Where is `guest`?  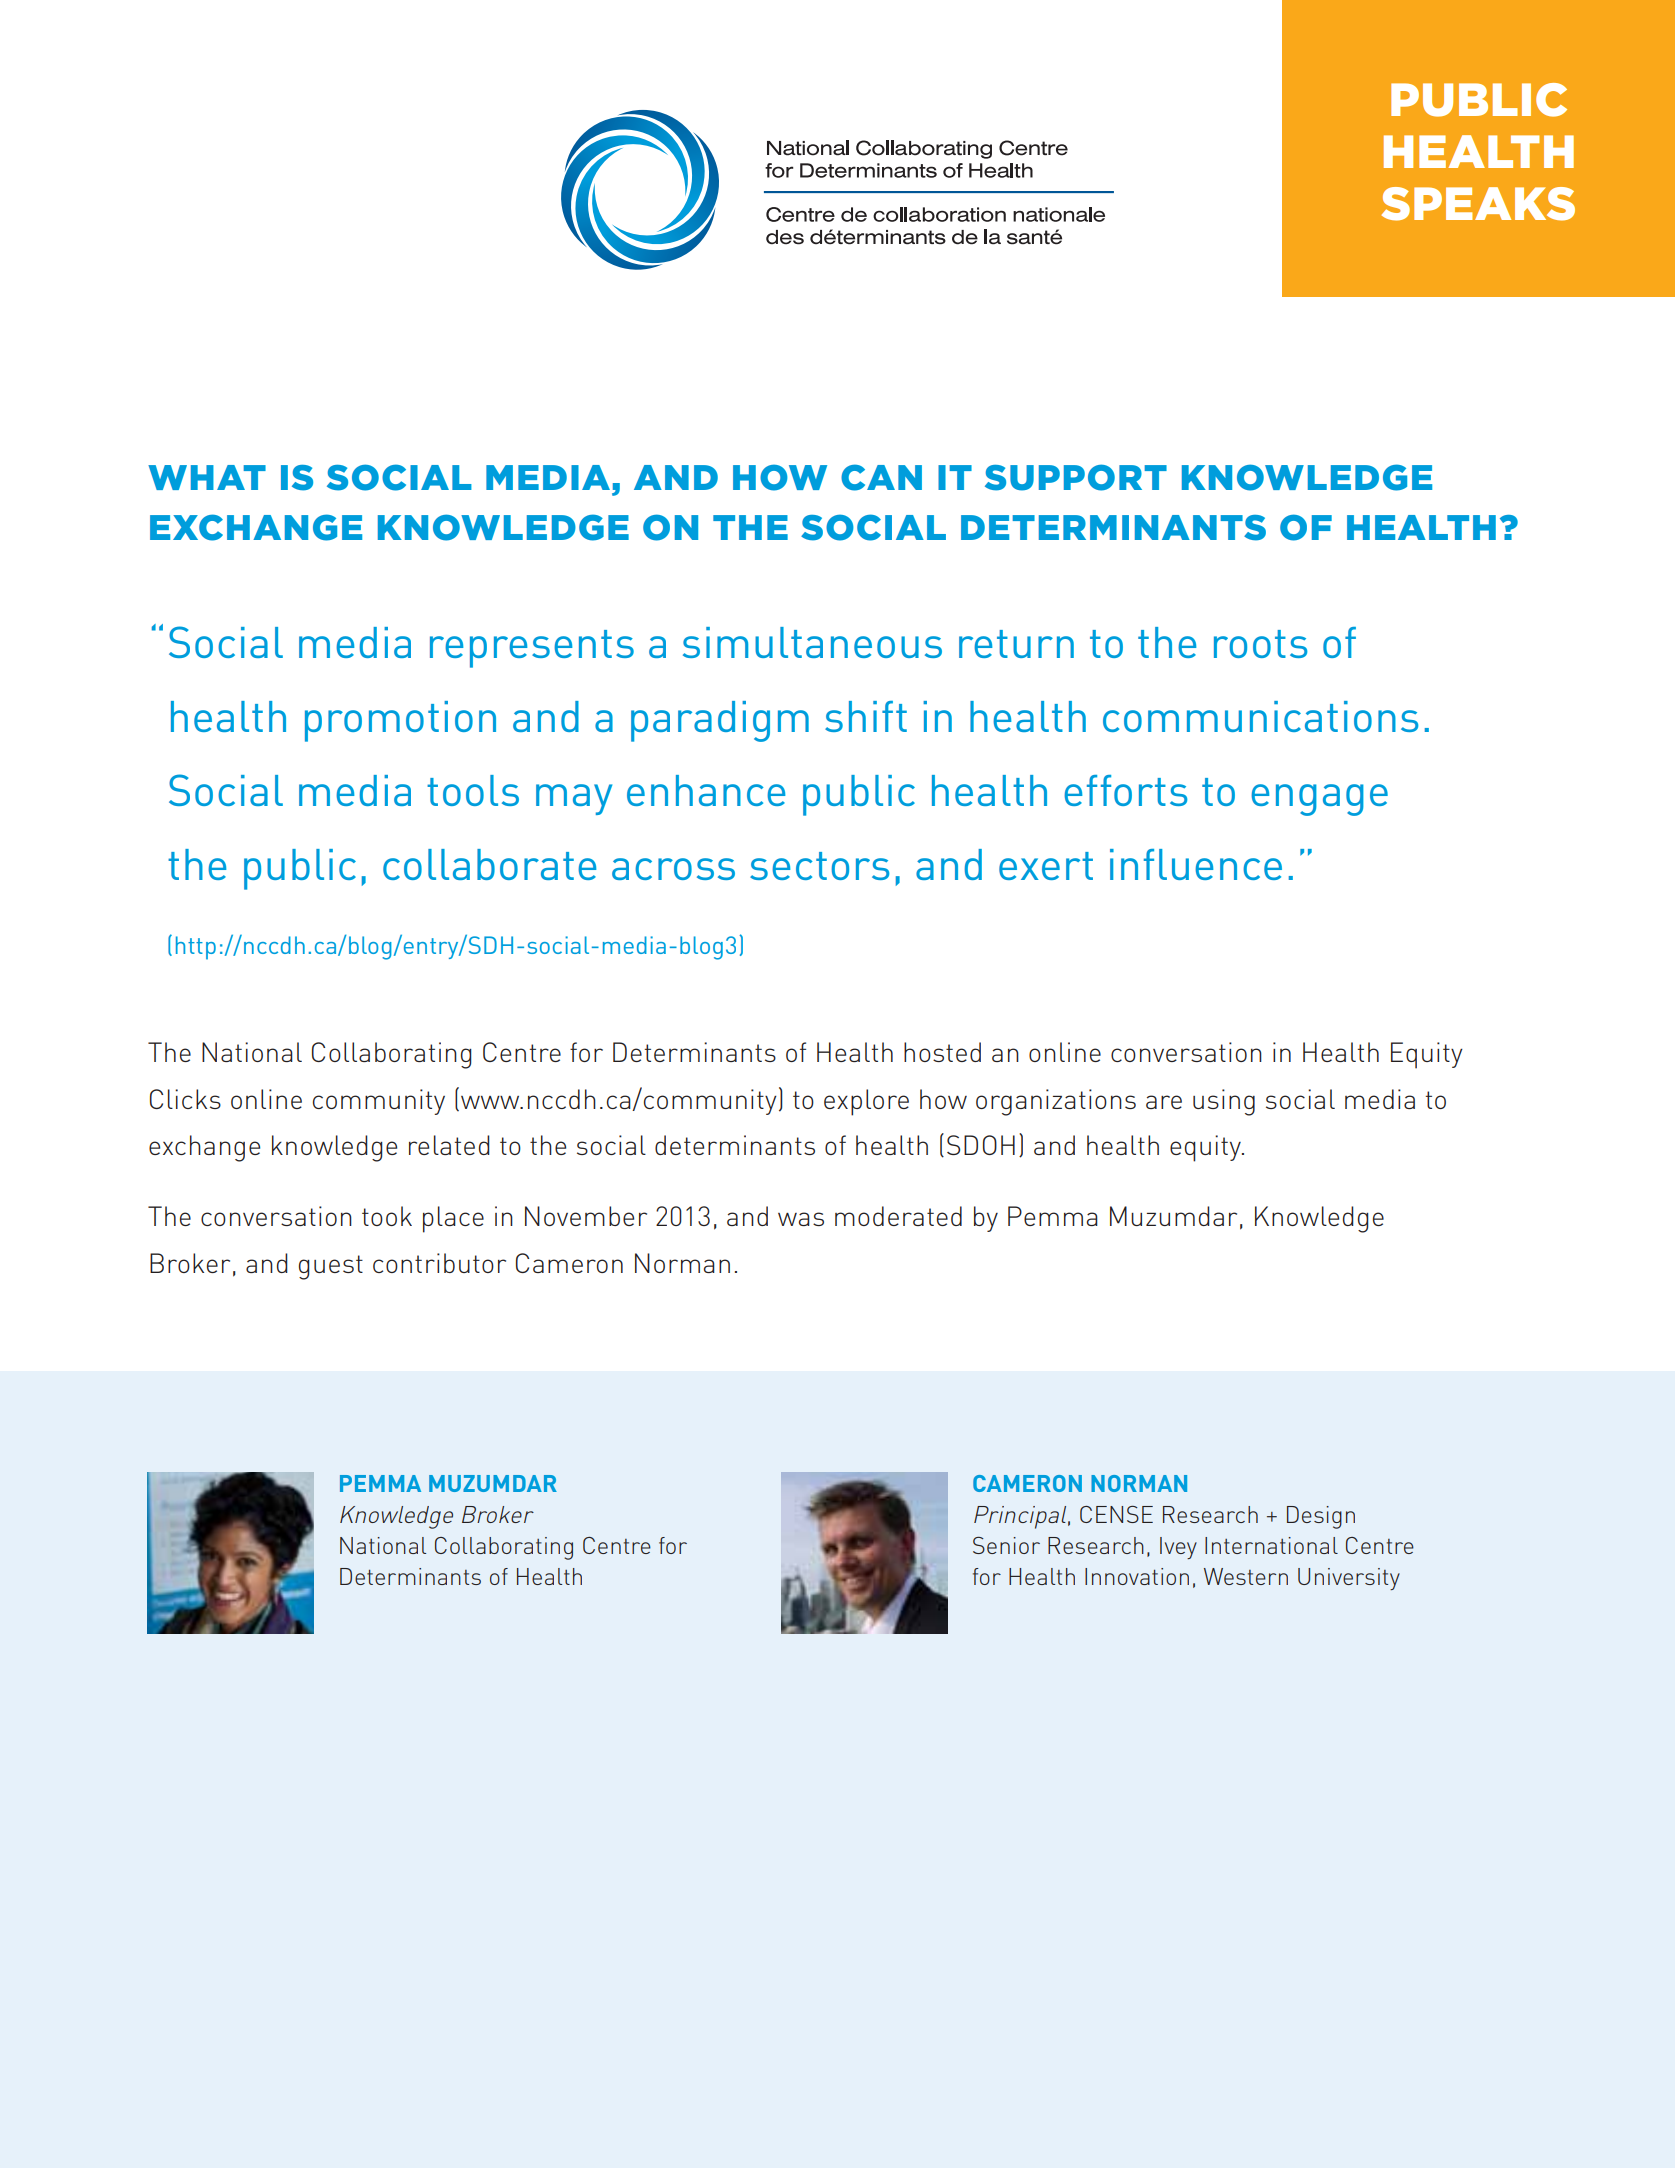 guest is located at coordinates (331, 1267).
